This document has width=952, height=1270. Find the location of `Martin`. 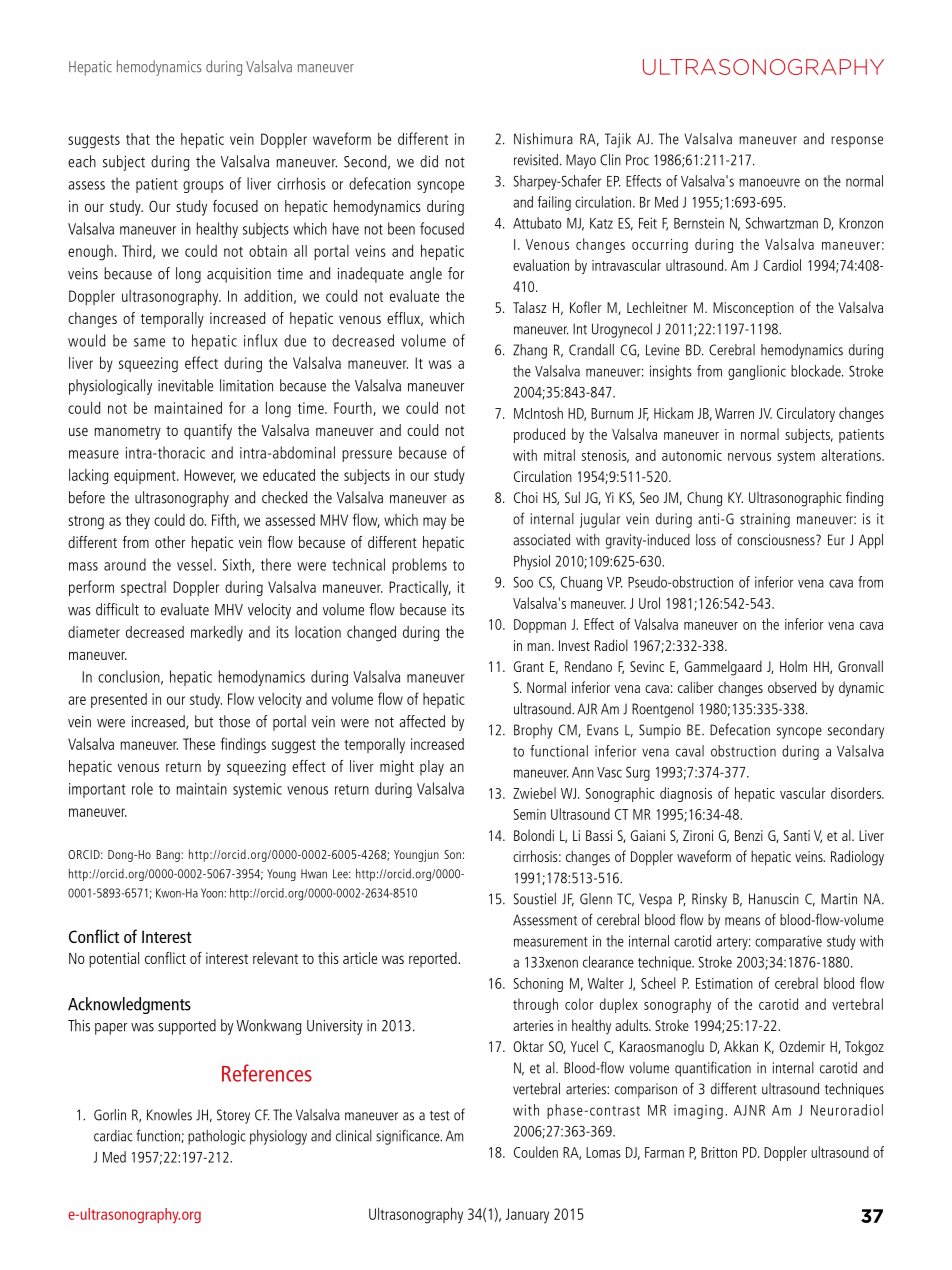

Martin is located at coordinates (839, 899).
